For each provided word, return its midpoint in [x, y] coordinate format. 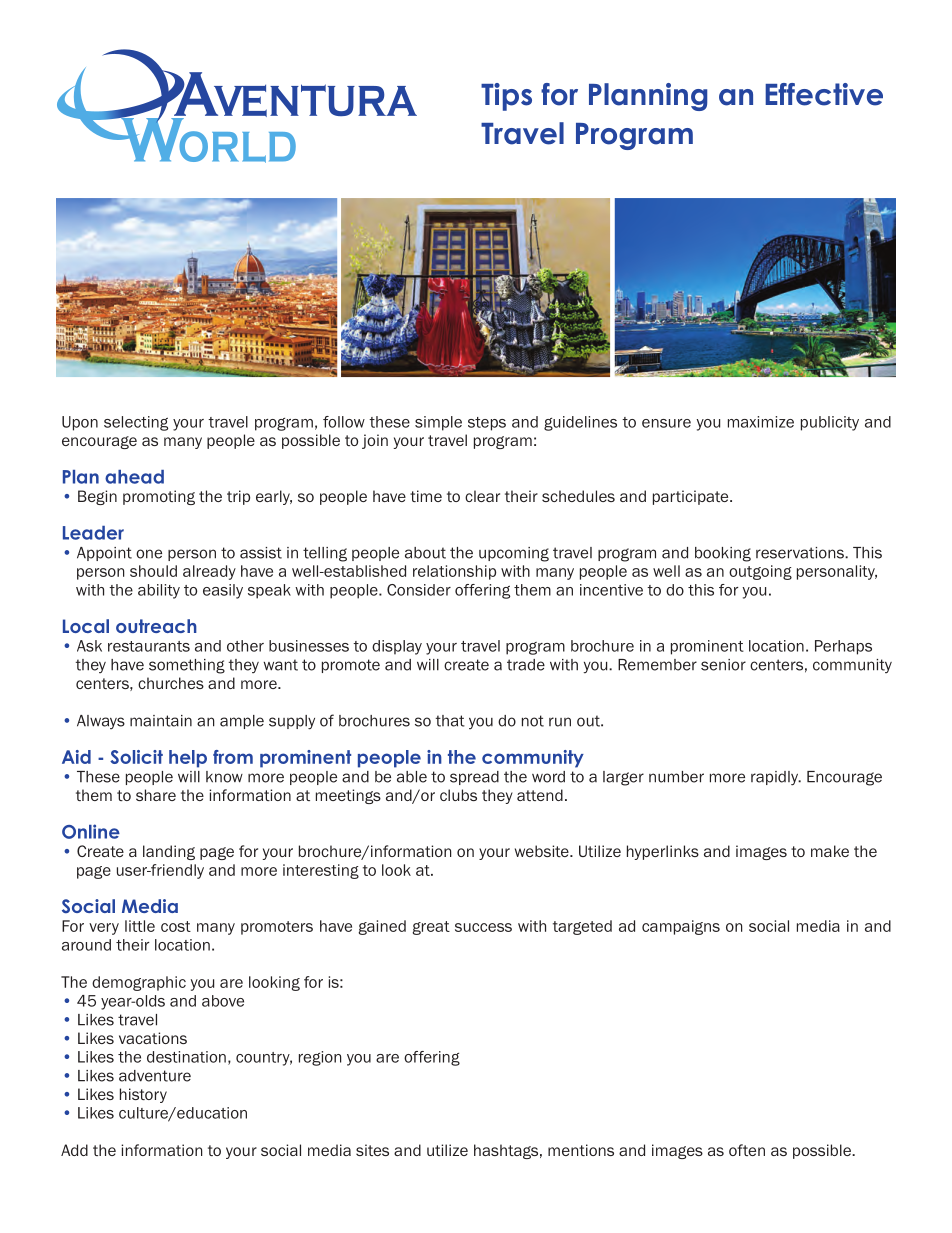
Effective [824, 94]
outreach [156, 626]
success [483, 927]
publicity [830, 423]
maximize [761, 422]
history [143, 1095]
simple [438, 423]
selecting [136, 423]
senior [723, 665]
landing [169, 852]
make [830, 851]
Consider [419, 590]
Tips [506, 97]
